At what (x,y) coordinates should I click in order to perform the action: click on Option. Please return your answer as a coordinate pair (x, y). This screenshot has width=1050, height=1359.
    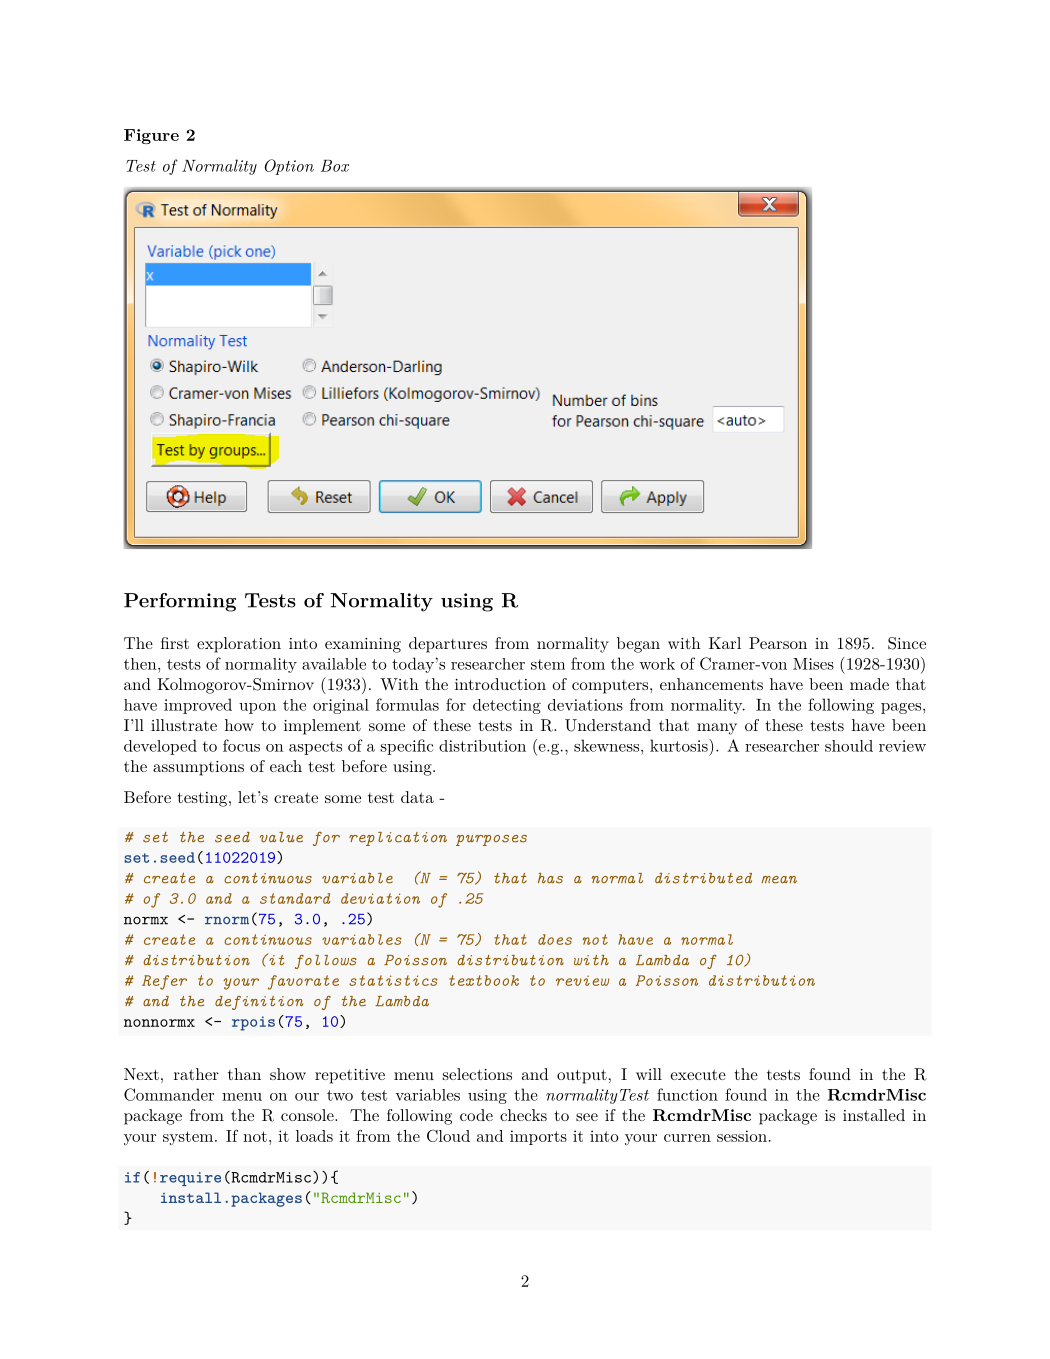
    Looking at the image, I should click on (289, 167).
